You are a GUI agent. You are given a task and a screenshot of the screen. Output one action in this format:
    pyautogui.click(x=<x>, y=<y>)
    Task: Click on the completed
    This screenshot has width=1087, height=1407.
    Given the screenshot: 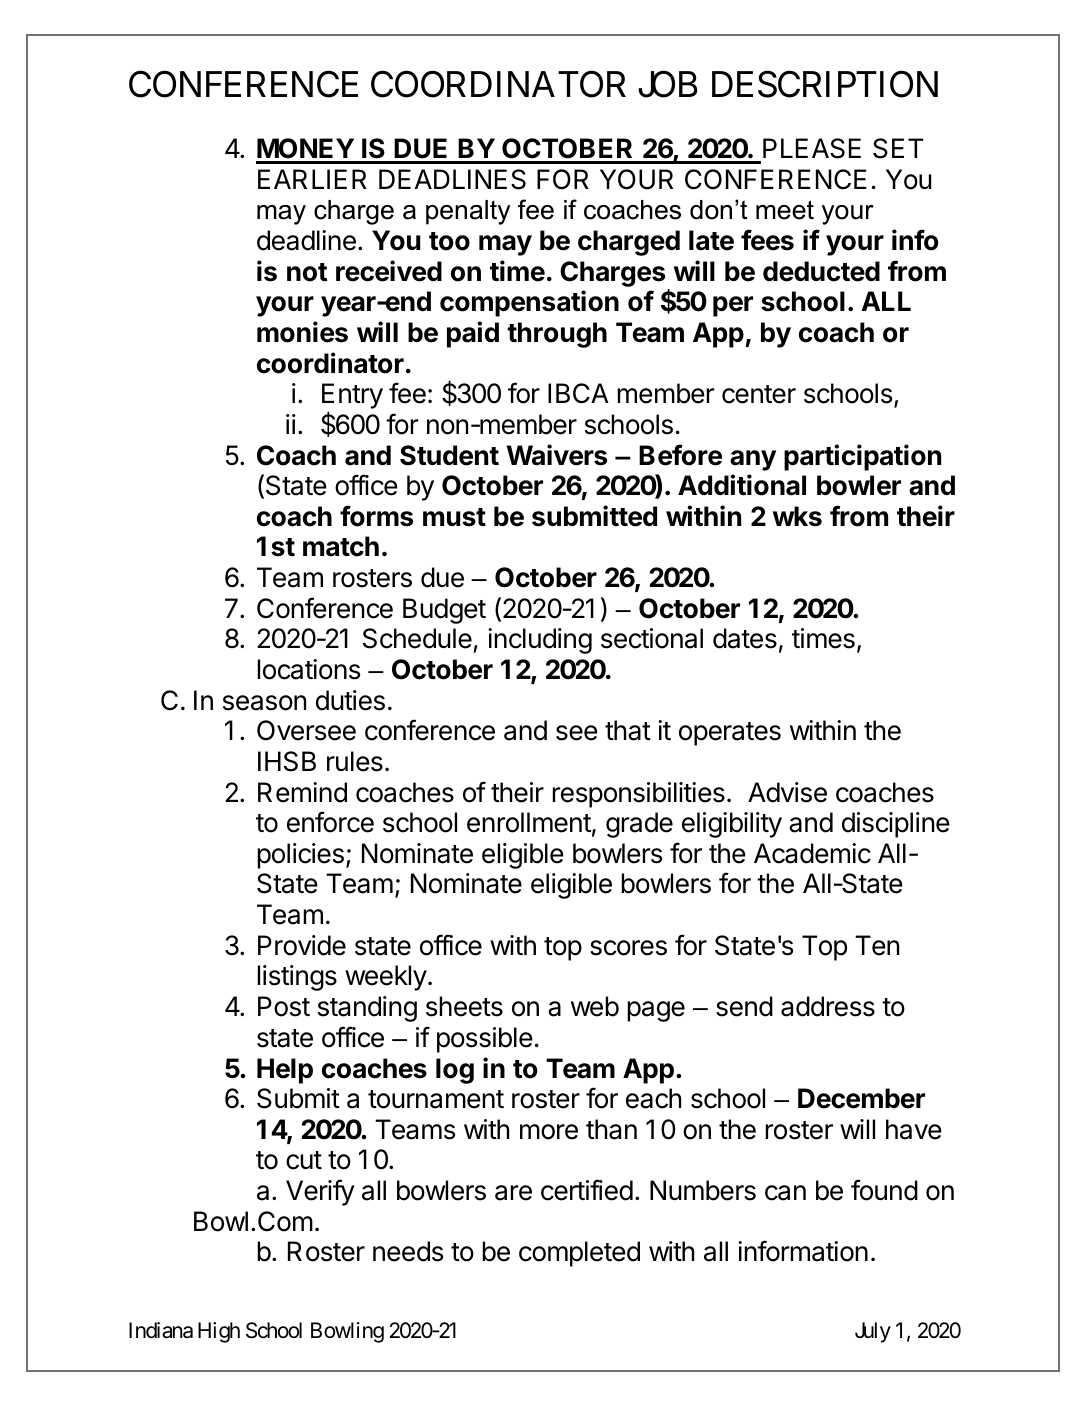 What is the action you would take?
    pyautogui.click(x=579, y=1254)
